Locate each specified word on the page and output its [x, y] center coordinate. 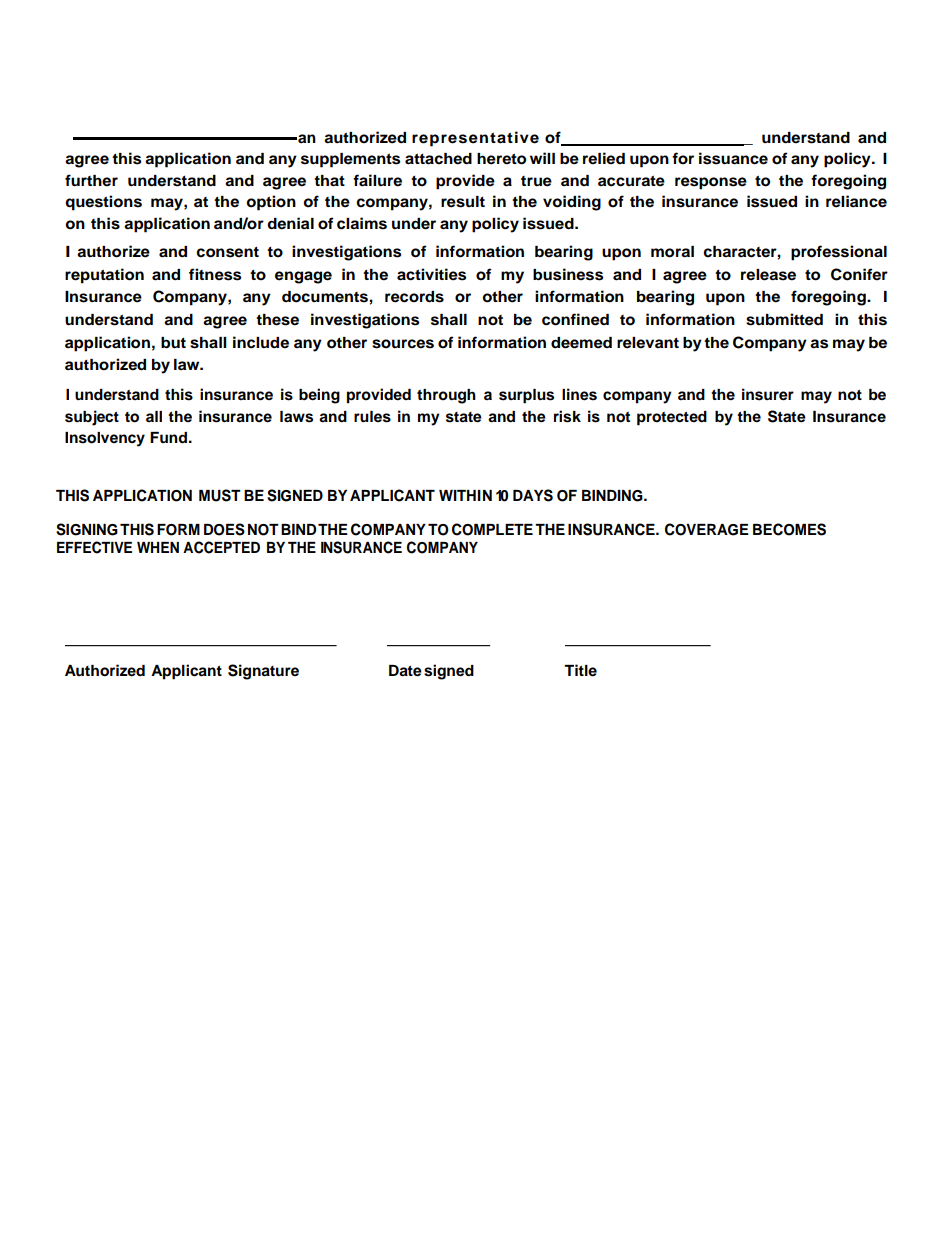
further [91, 180]
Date [405, 671]
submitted [784, 319]
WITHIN [465, 495]
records [414, 297]
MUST [220, 495]
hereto [501, 159]
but [173, 343]
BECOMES [789, 529]
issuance [733, 158]
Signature [263, 672]
